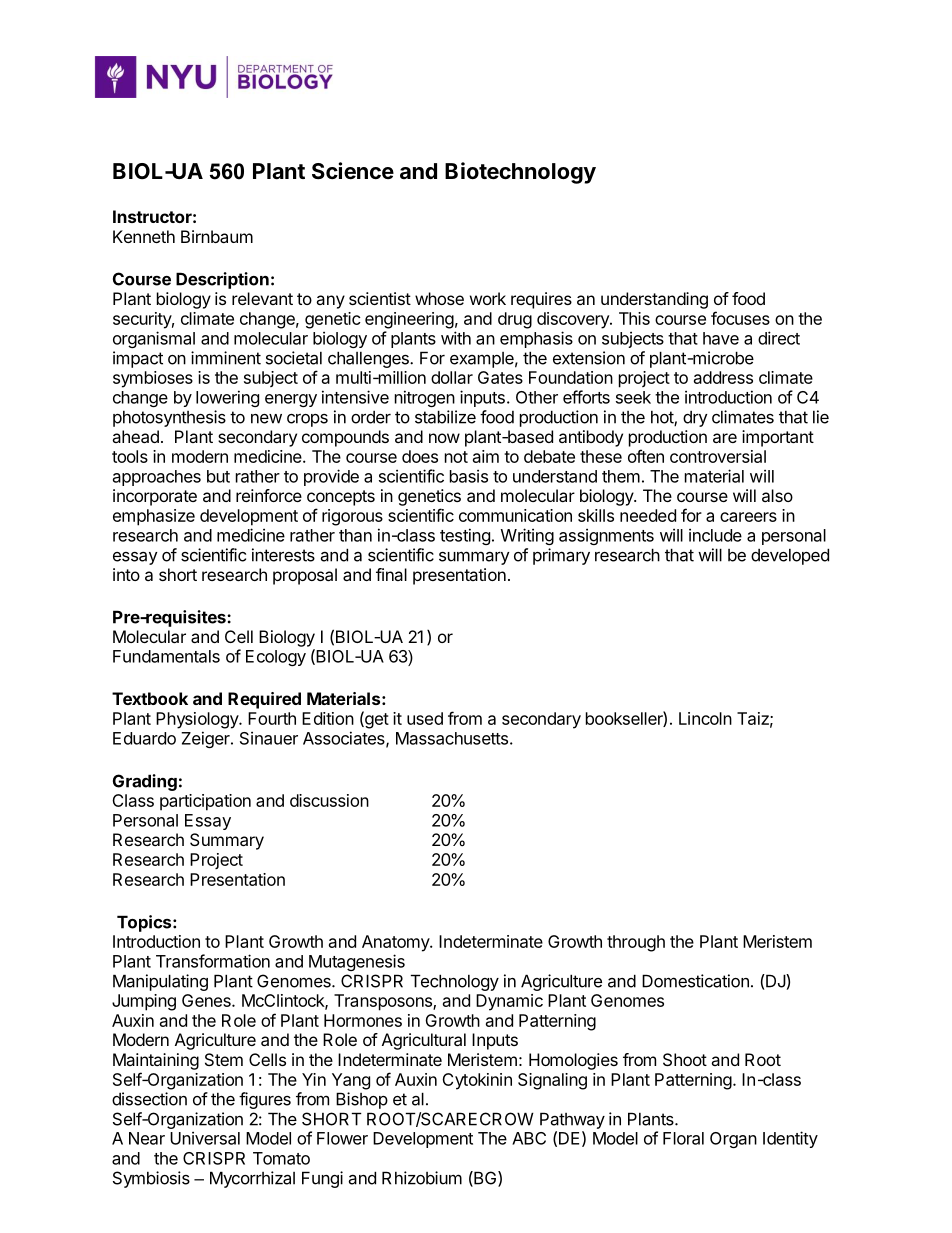 Image resolution: width=952 pixels, height=1233 pixels. What do you see at coordinates (695, 981) in the screenshot?
I see `Domestication` at bounding box center [695, 981].
